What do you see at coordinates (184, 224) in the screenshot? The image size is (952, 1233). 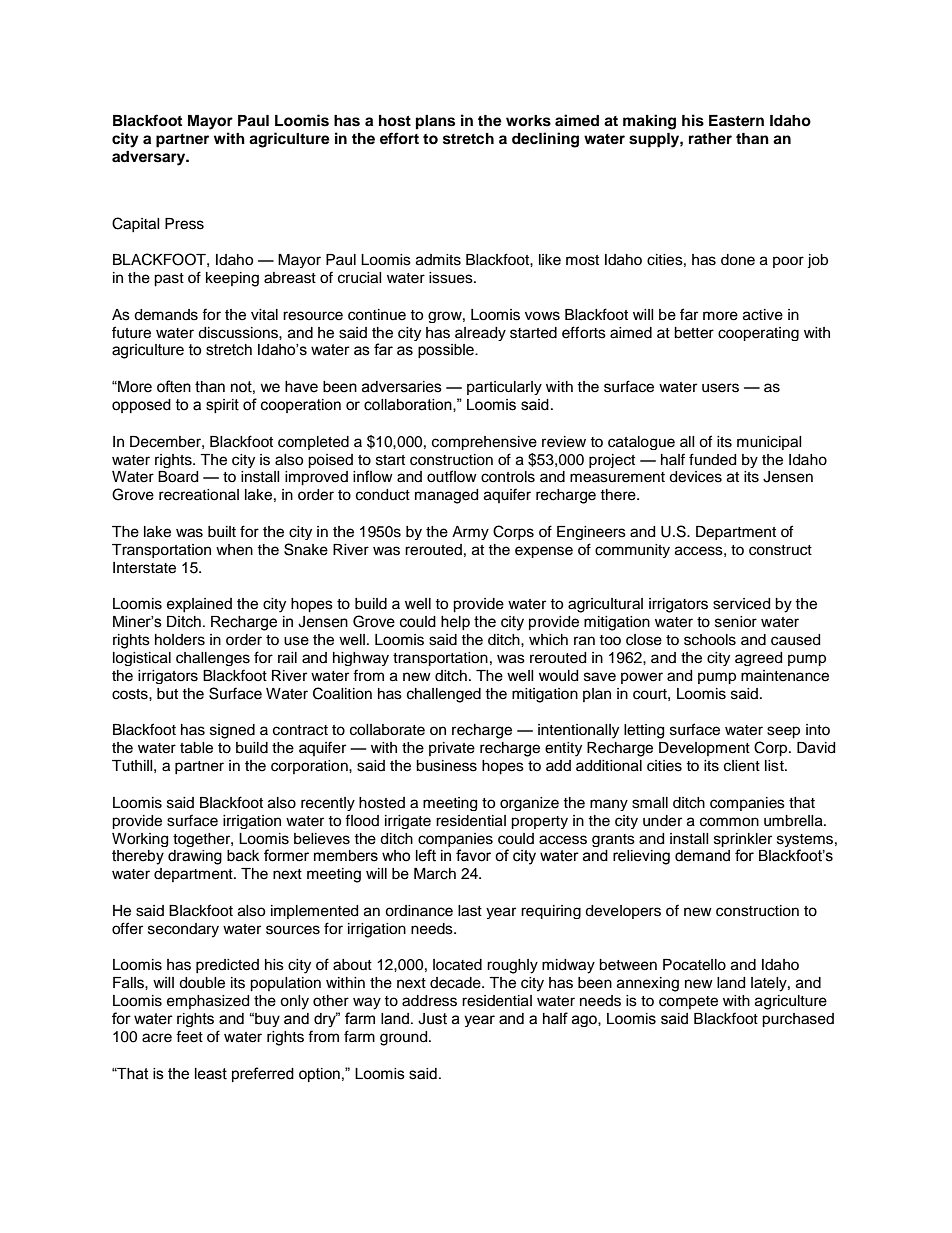 I see `Press` at bounding box center [184, 224].
